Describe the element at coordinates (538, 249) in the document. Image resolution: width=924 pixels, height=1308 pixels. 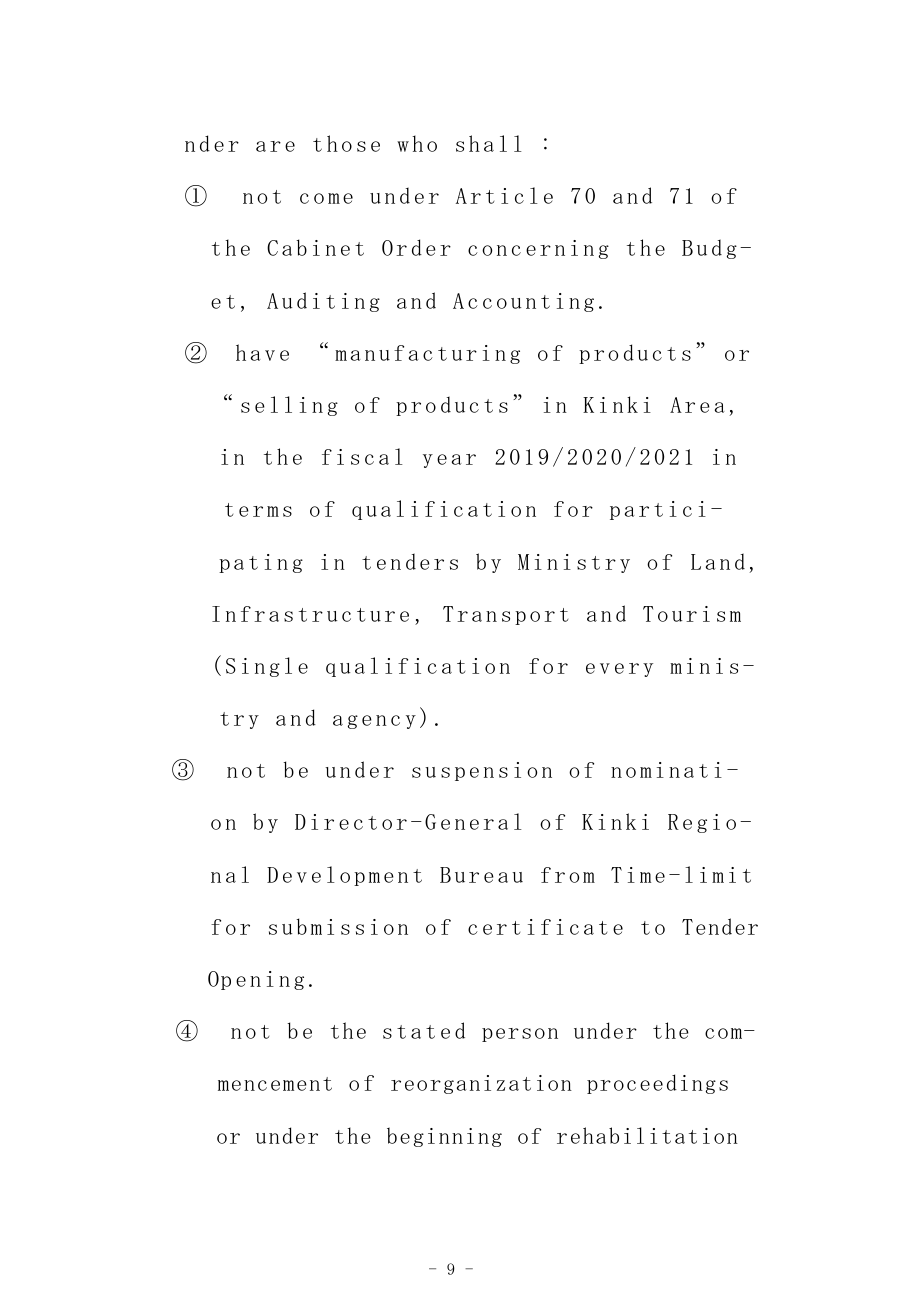
I see `concerning` at that location.
